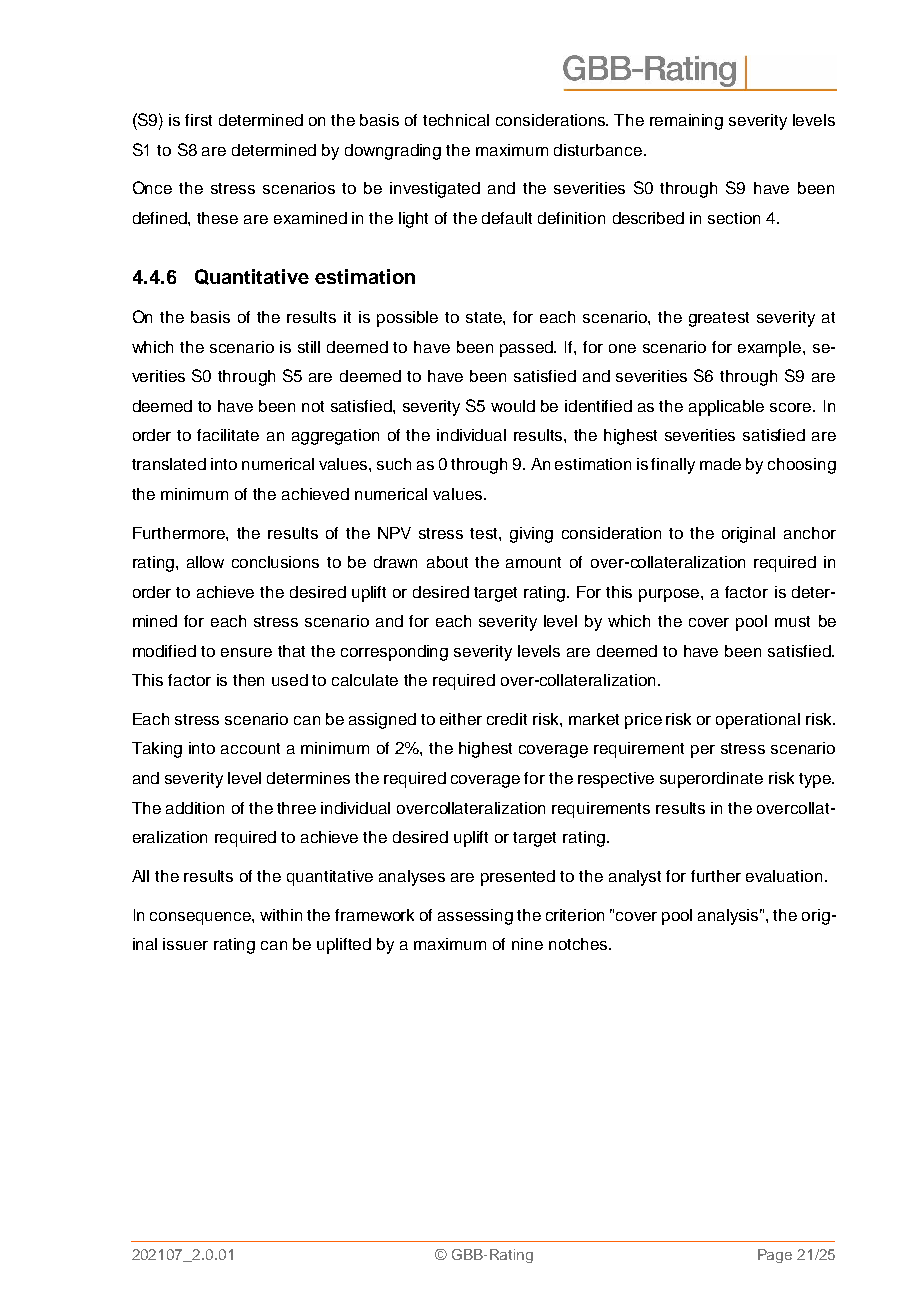 The height and width of the page is (1308, 924). Describe the element at coordinates (374, 915) in the page. I see `framework` at that location.
